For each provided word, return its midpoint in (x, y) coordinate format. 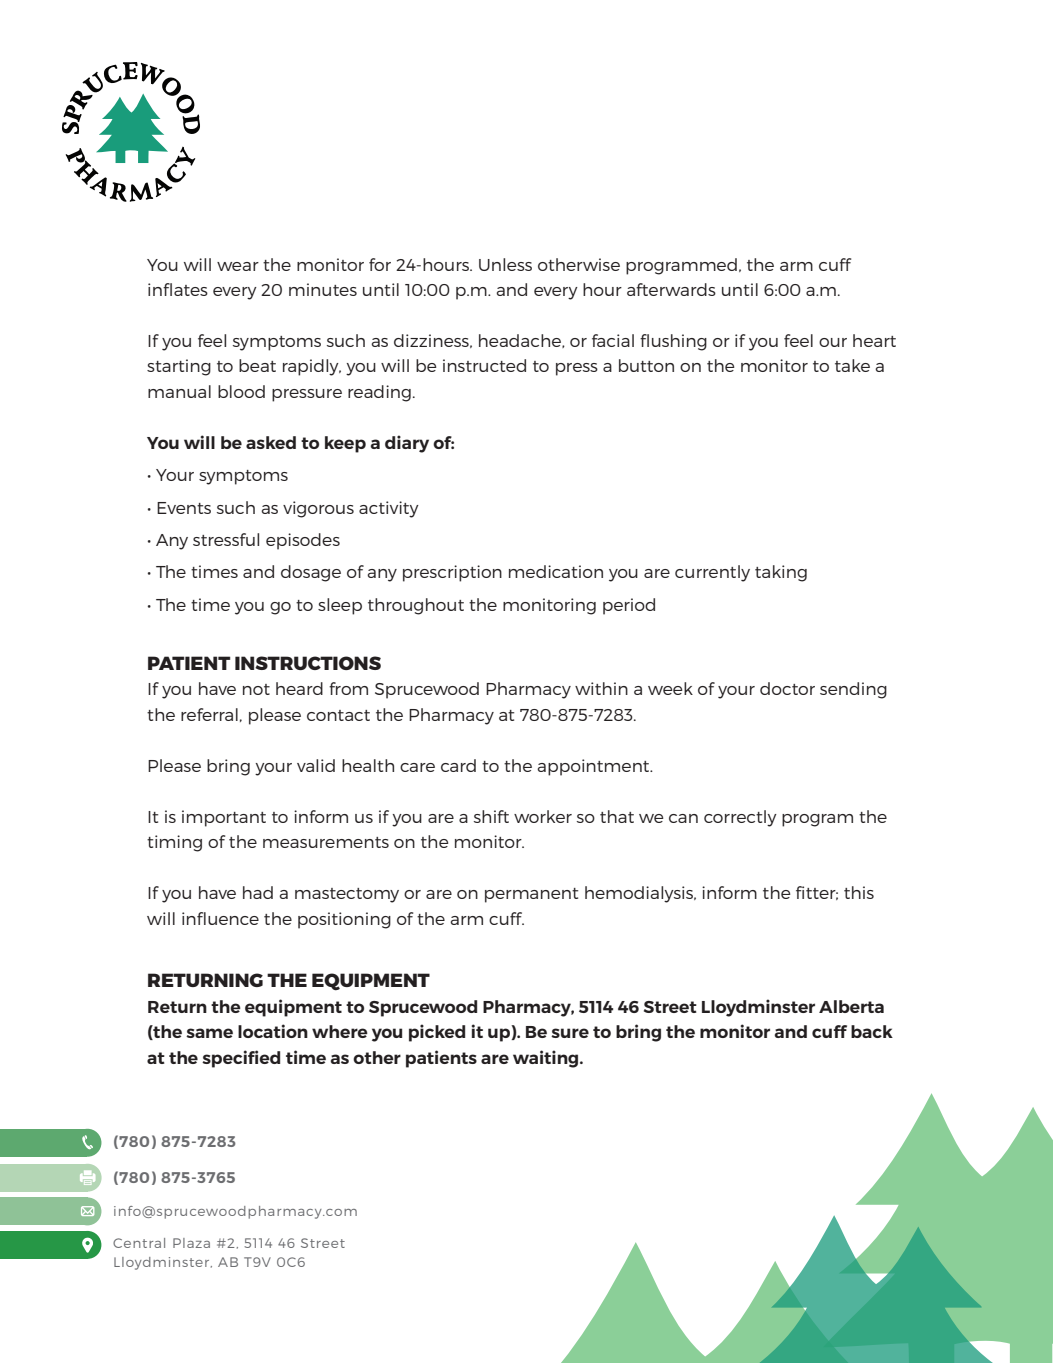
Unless (505, 264)
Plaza (191, 1243)
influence (220, 918)
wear (238, 266)
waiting (547, 1059)
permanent (531, 895)
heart (874, 340)
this (859, 892)
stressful (226, 539)
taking (781, 573)
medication (556, 571)
